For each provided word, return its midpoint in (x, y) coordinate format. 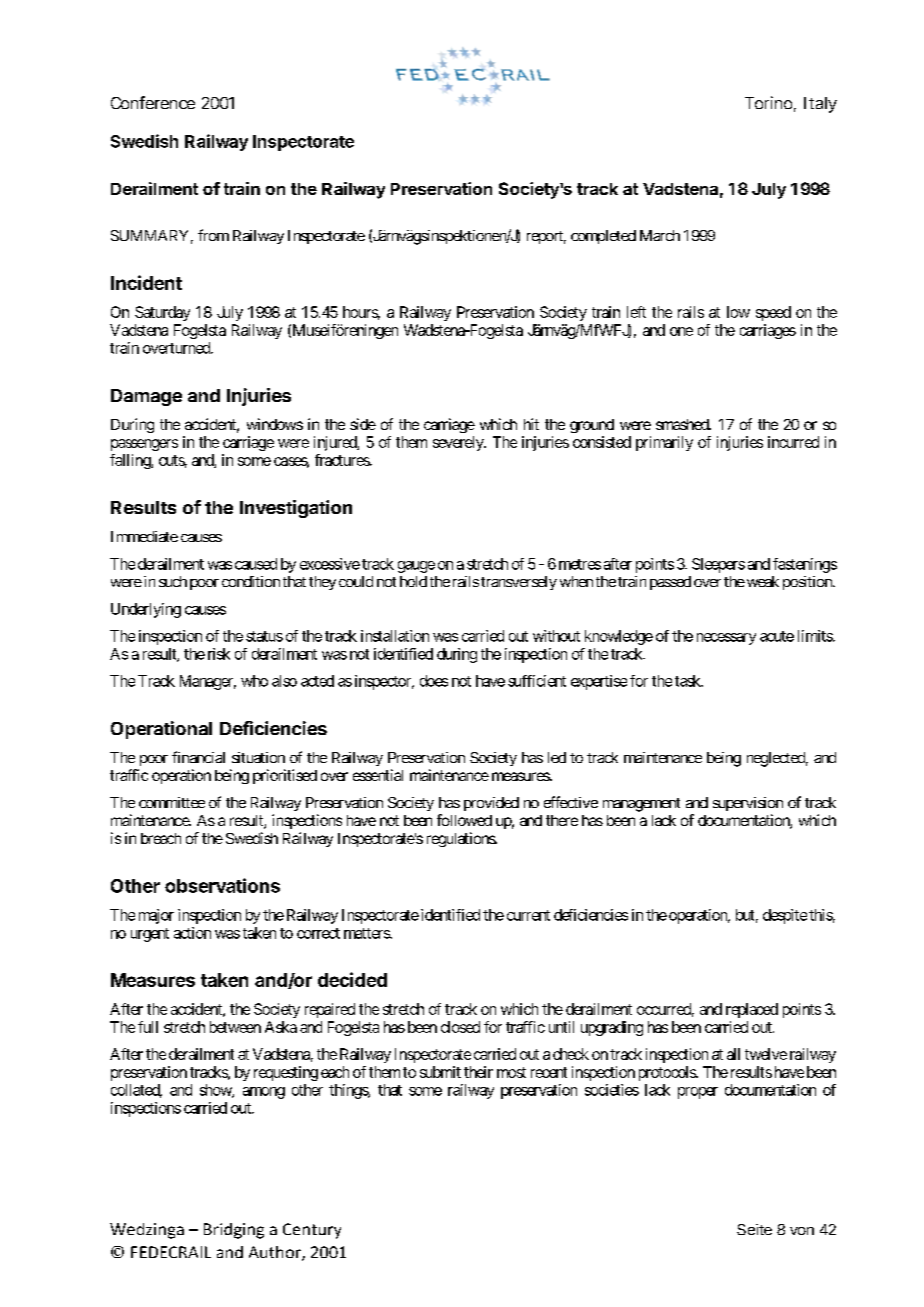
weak (761, 581)
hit (531, 424)
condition (251, 581)
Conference (153, 102)
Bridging (234, 1231)
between (235, 1027)
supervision (748, 804)
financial (198, 757)
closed (460, 1027)
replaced (752, 1010)
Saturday (162, 313)
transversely (519, 583)
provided (491, 804)
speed (773, 313)
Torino (768, 102)
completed (603, 237)
